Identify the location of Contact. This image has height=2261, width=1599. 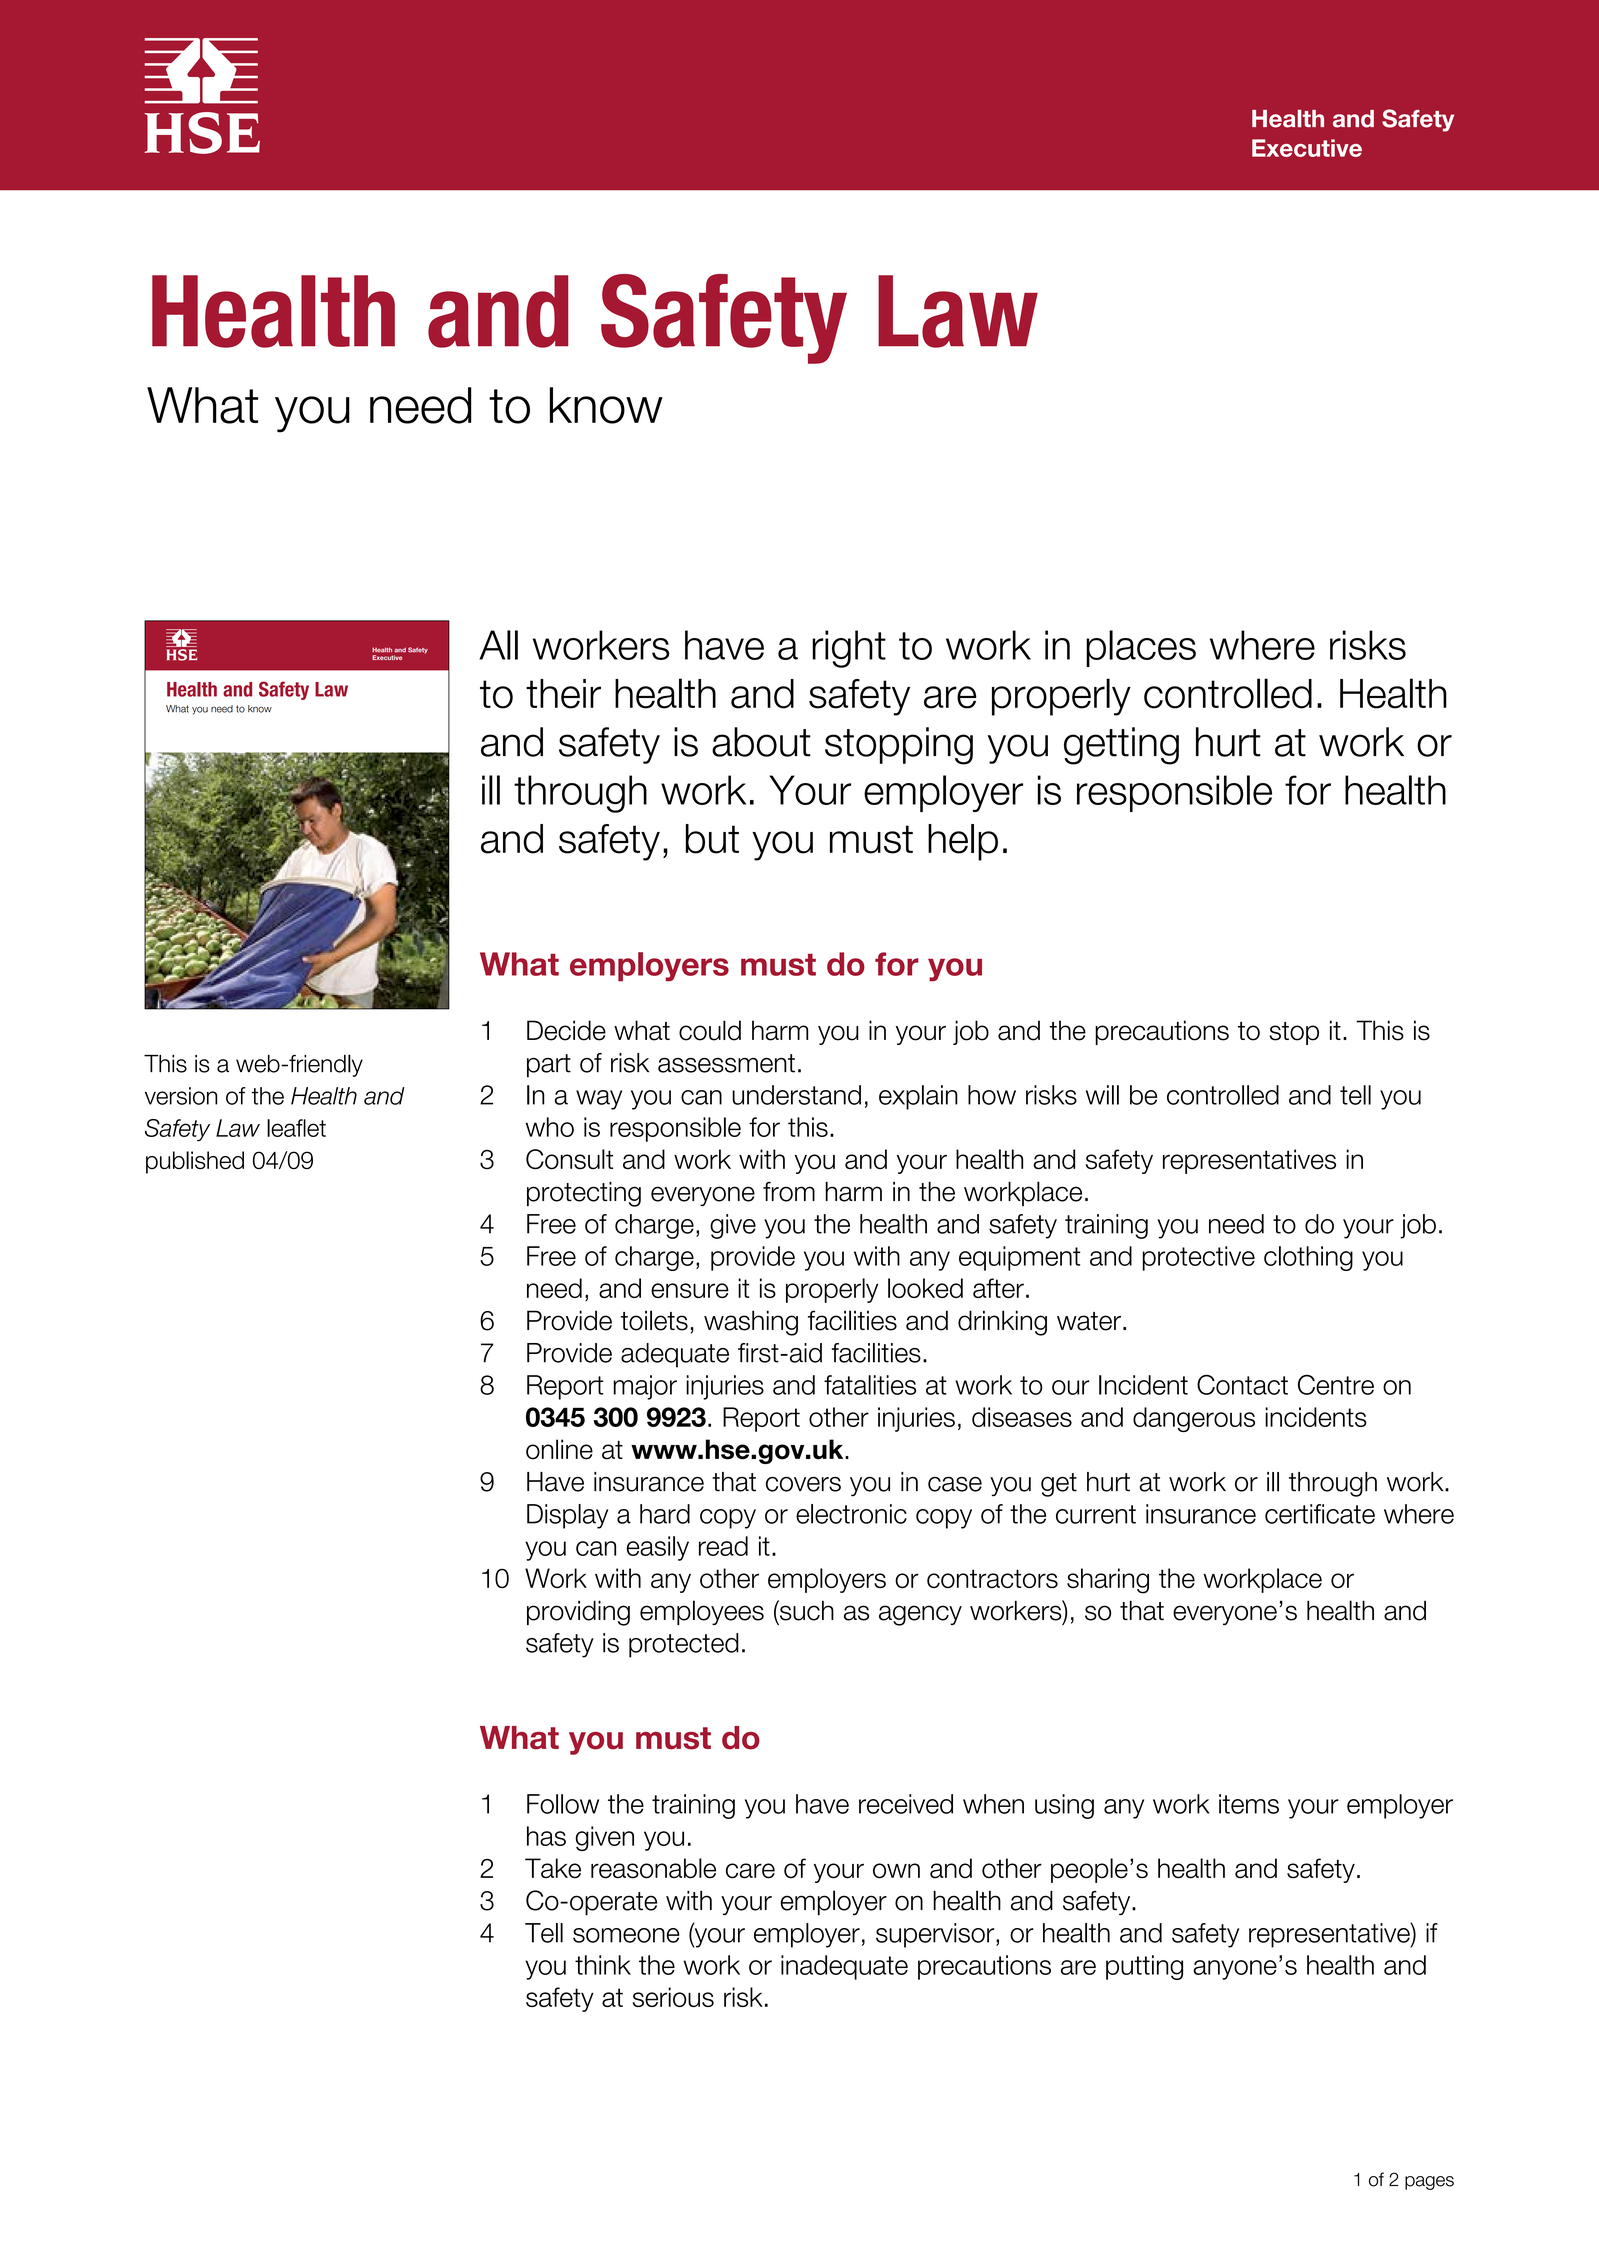
(1242, 1385).
